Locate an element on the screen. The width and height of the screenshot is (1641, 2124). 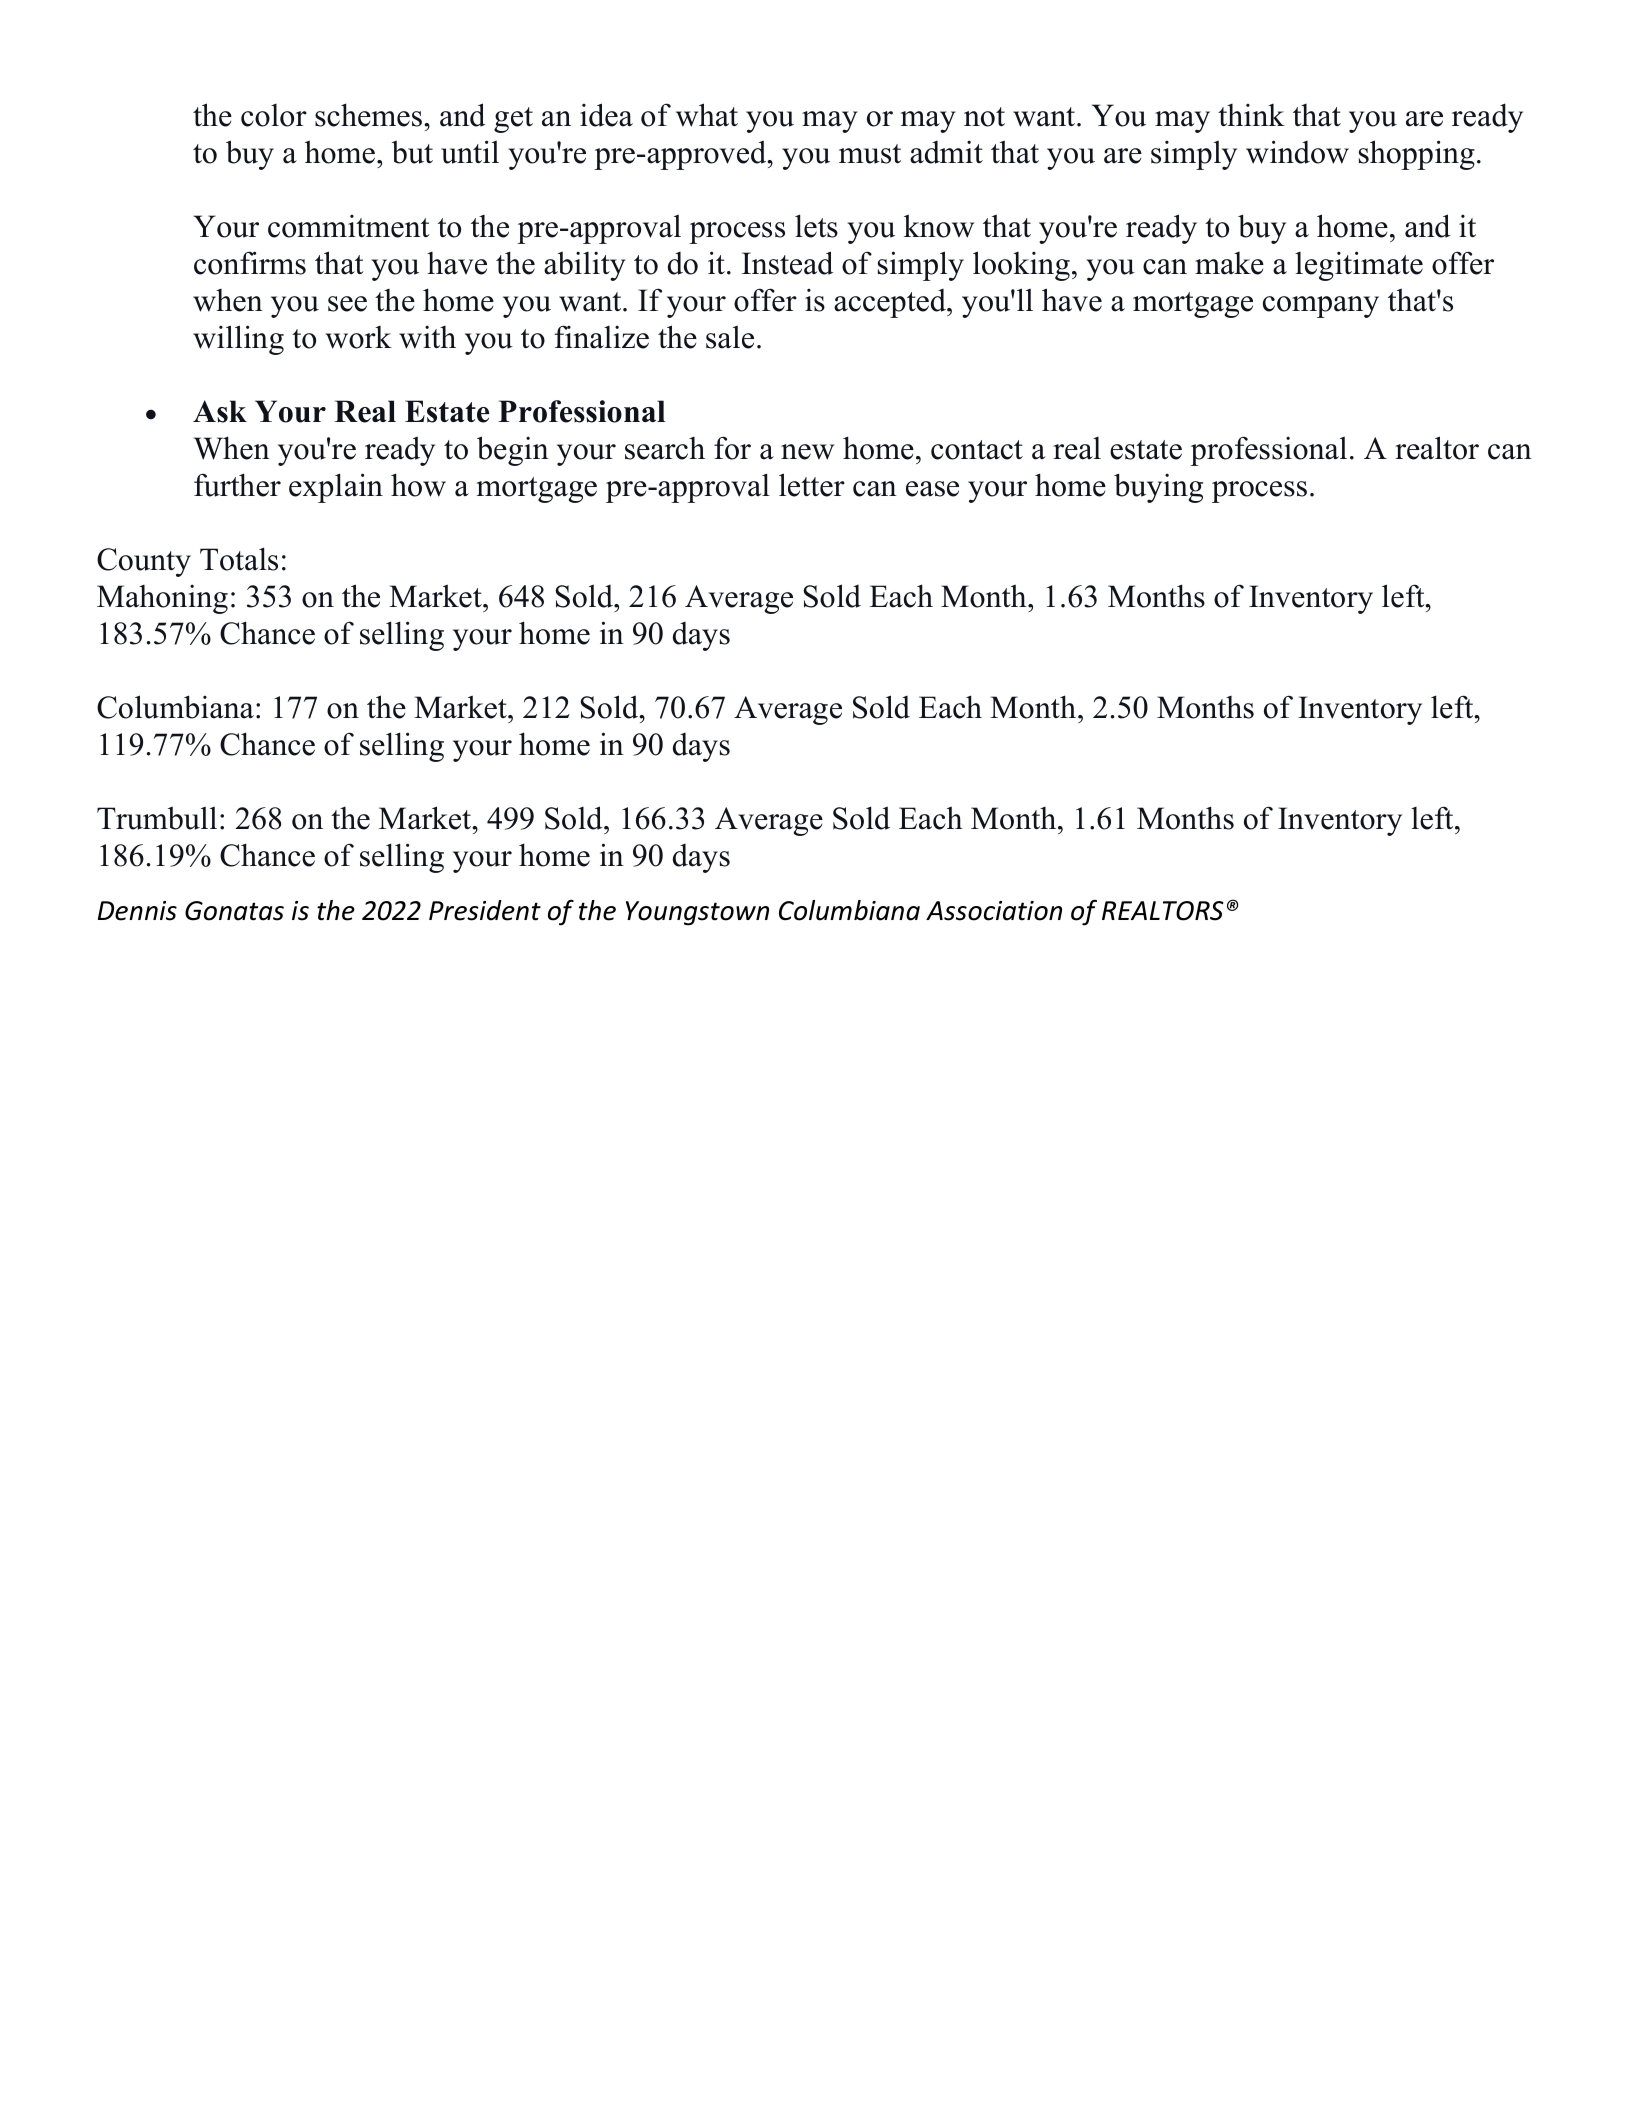
color is located at coordinates (274, 115).
